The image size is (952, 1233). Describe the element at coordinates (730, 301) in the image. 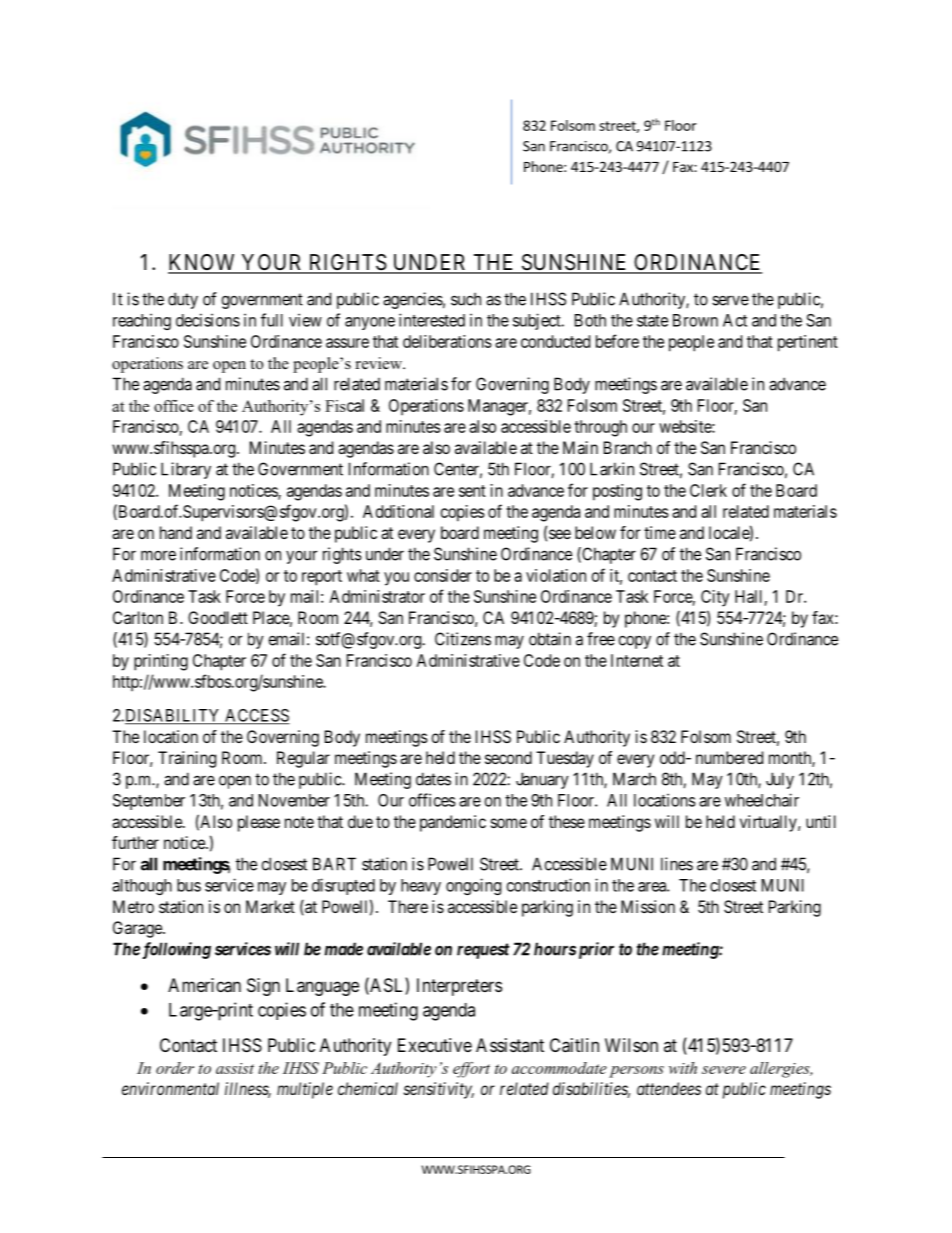

I see `serve` at that location.
